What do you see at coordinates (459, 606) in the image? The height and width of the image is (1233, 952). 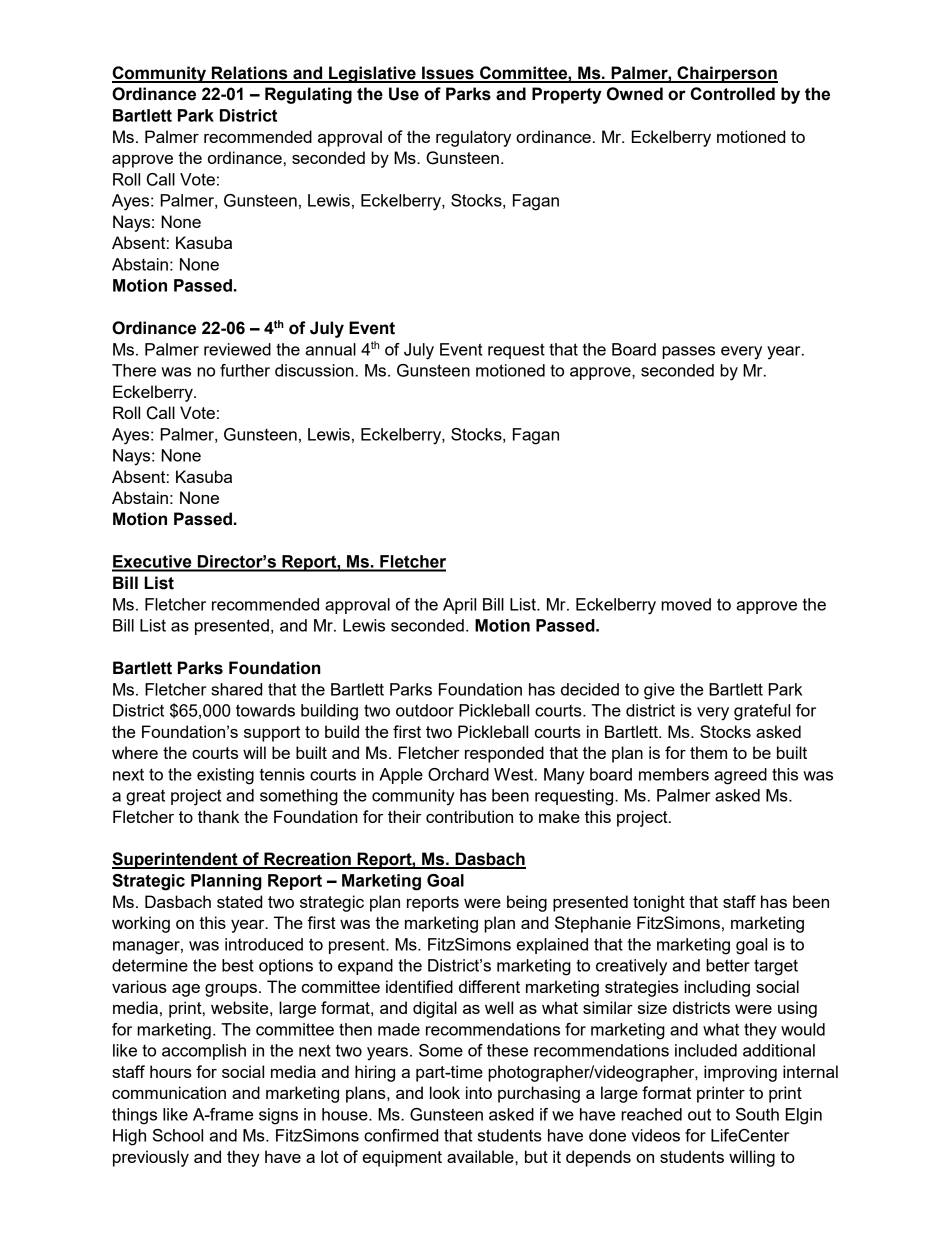 I see `April` at bounding box center [459, 606].
